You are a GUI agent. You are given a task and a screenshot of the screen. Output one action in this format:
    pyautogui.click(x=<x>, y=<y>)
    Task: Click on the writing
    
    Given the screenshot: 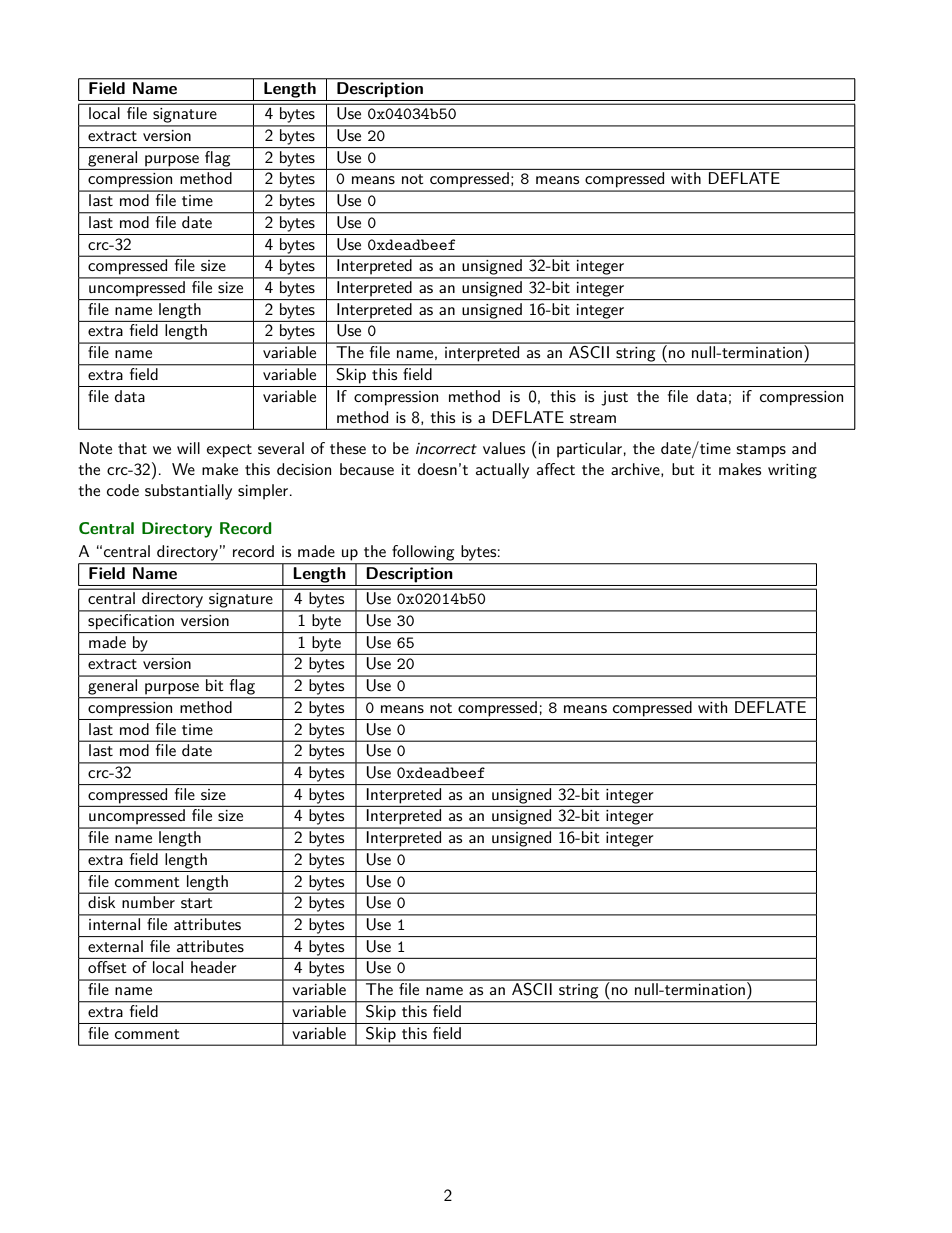 What is the action you would take?
    pyautogui.click(x=792, y=471)
